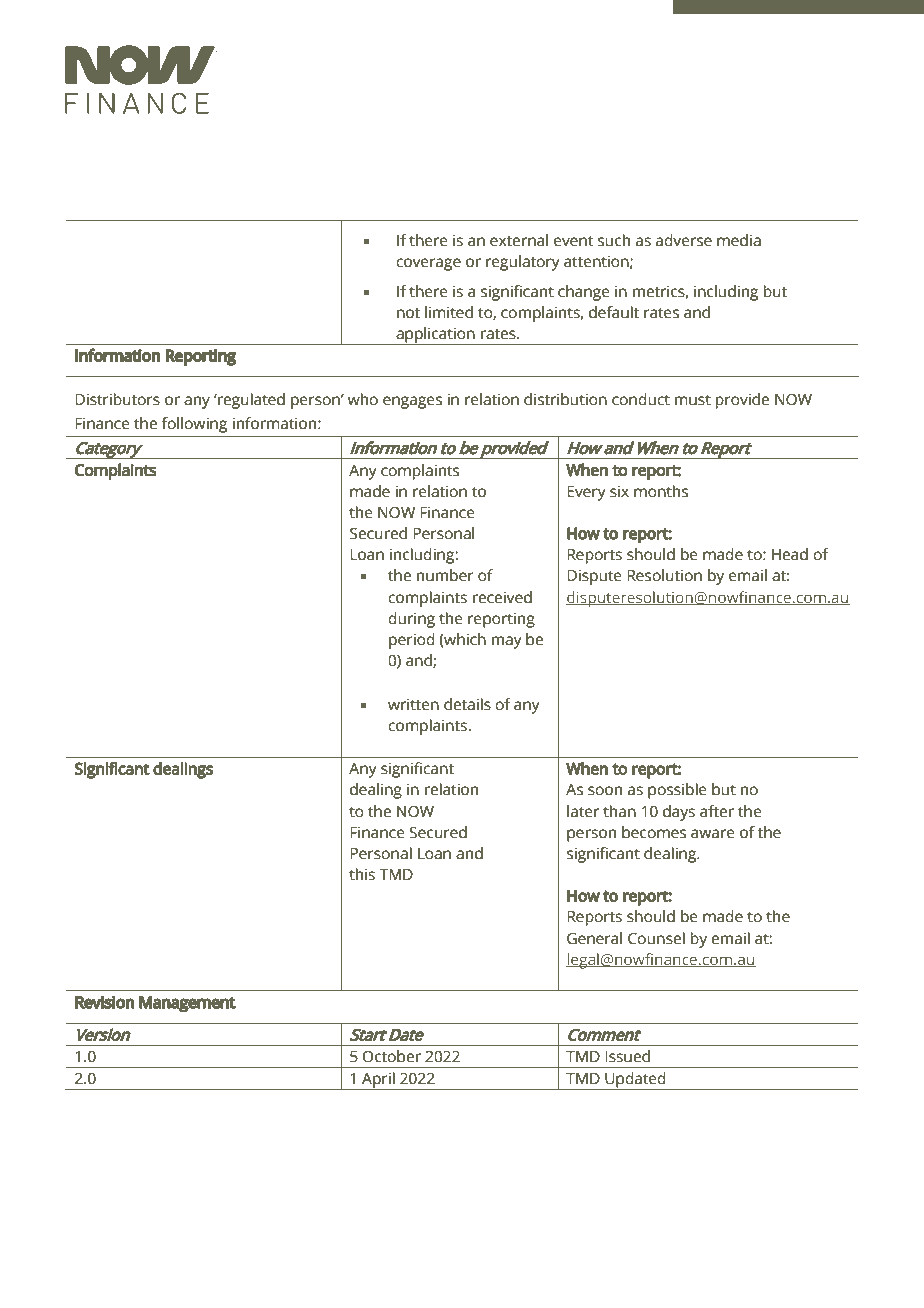 The width and height of the screenshot is (924, 1308). What do you see at coordinates (583, 811) in the screenshot?
I see `later` at bounding box center [583, 811].
